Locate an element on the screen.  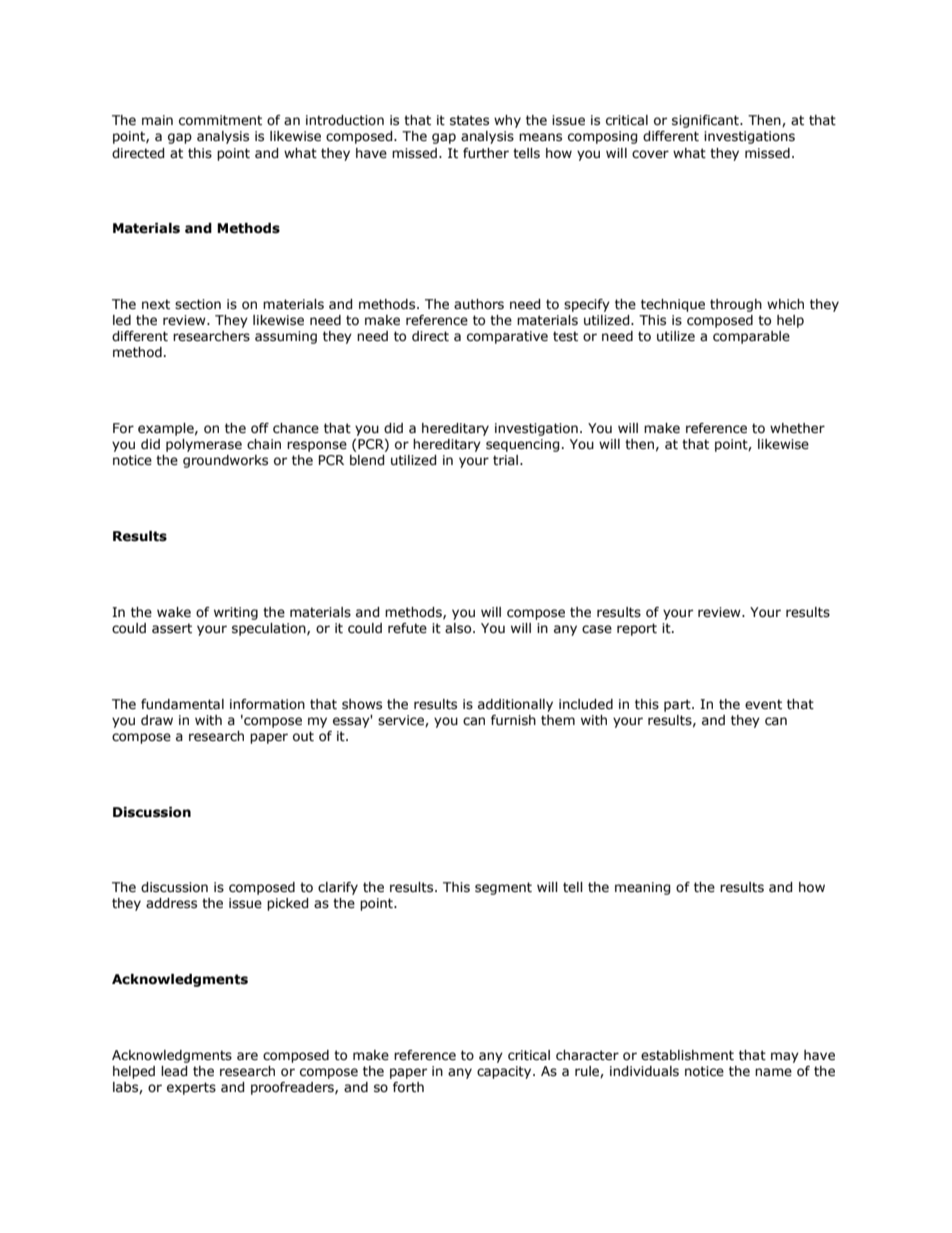
report is located at coordinates (637, 629).
